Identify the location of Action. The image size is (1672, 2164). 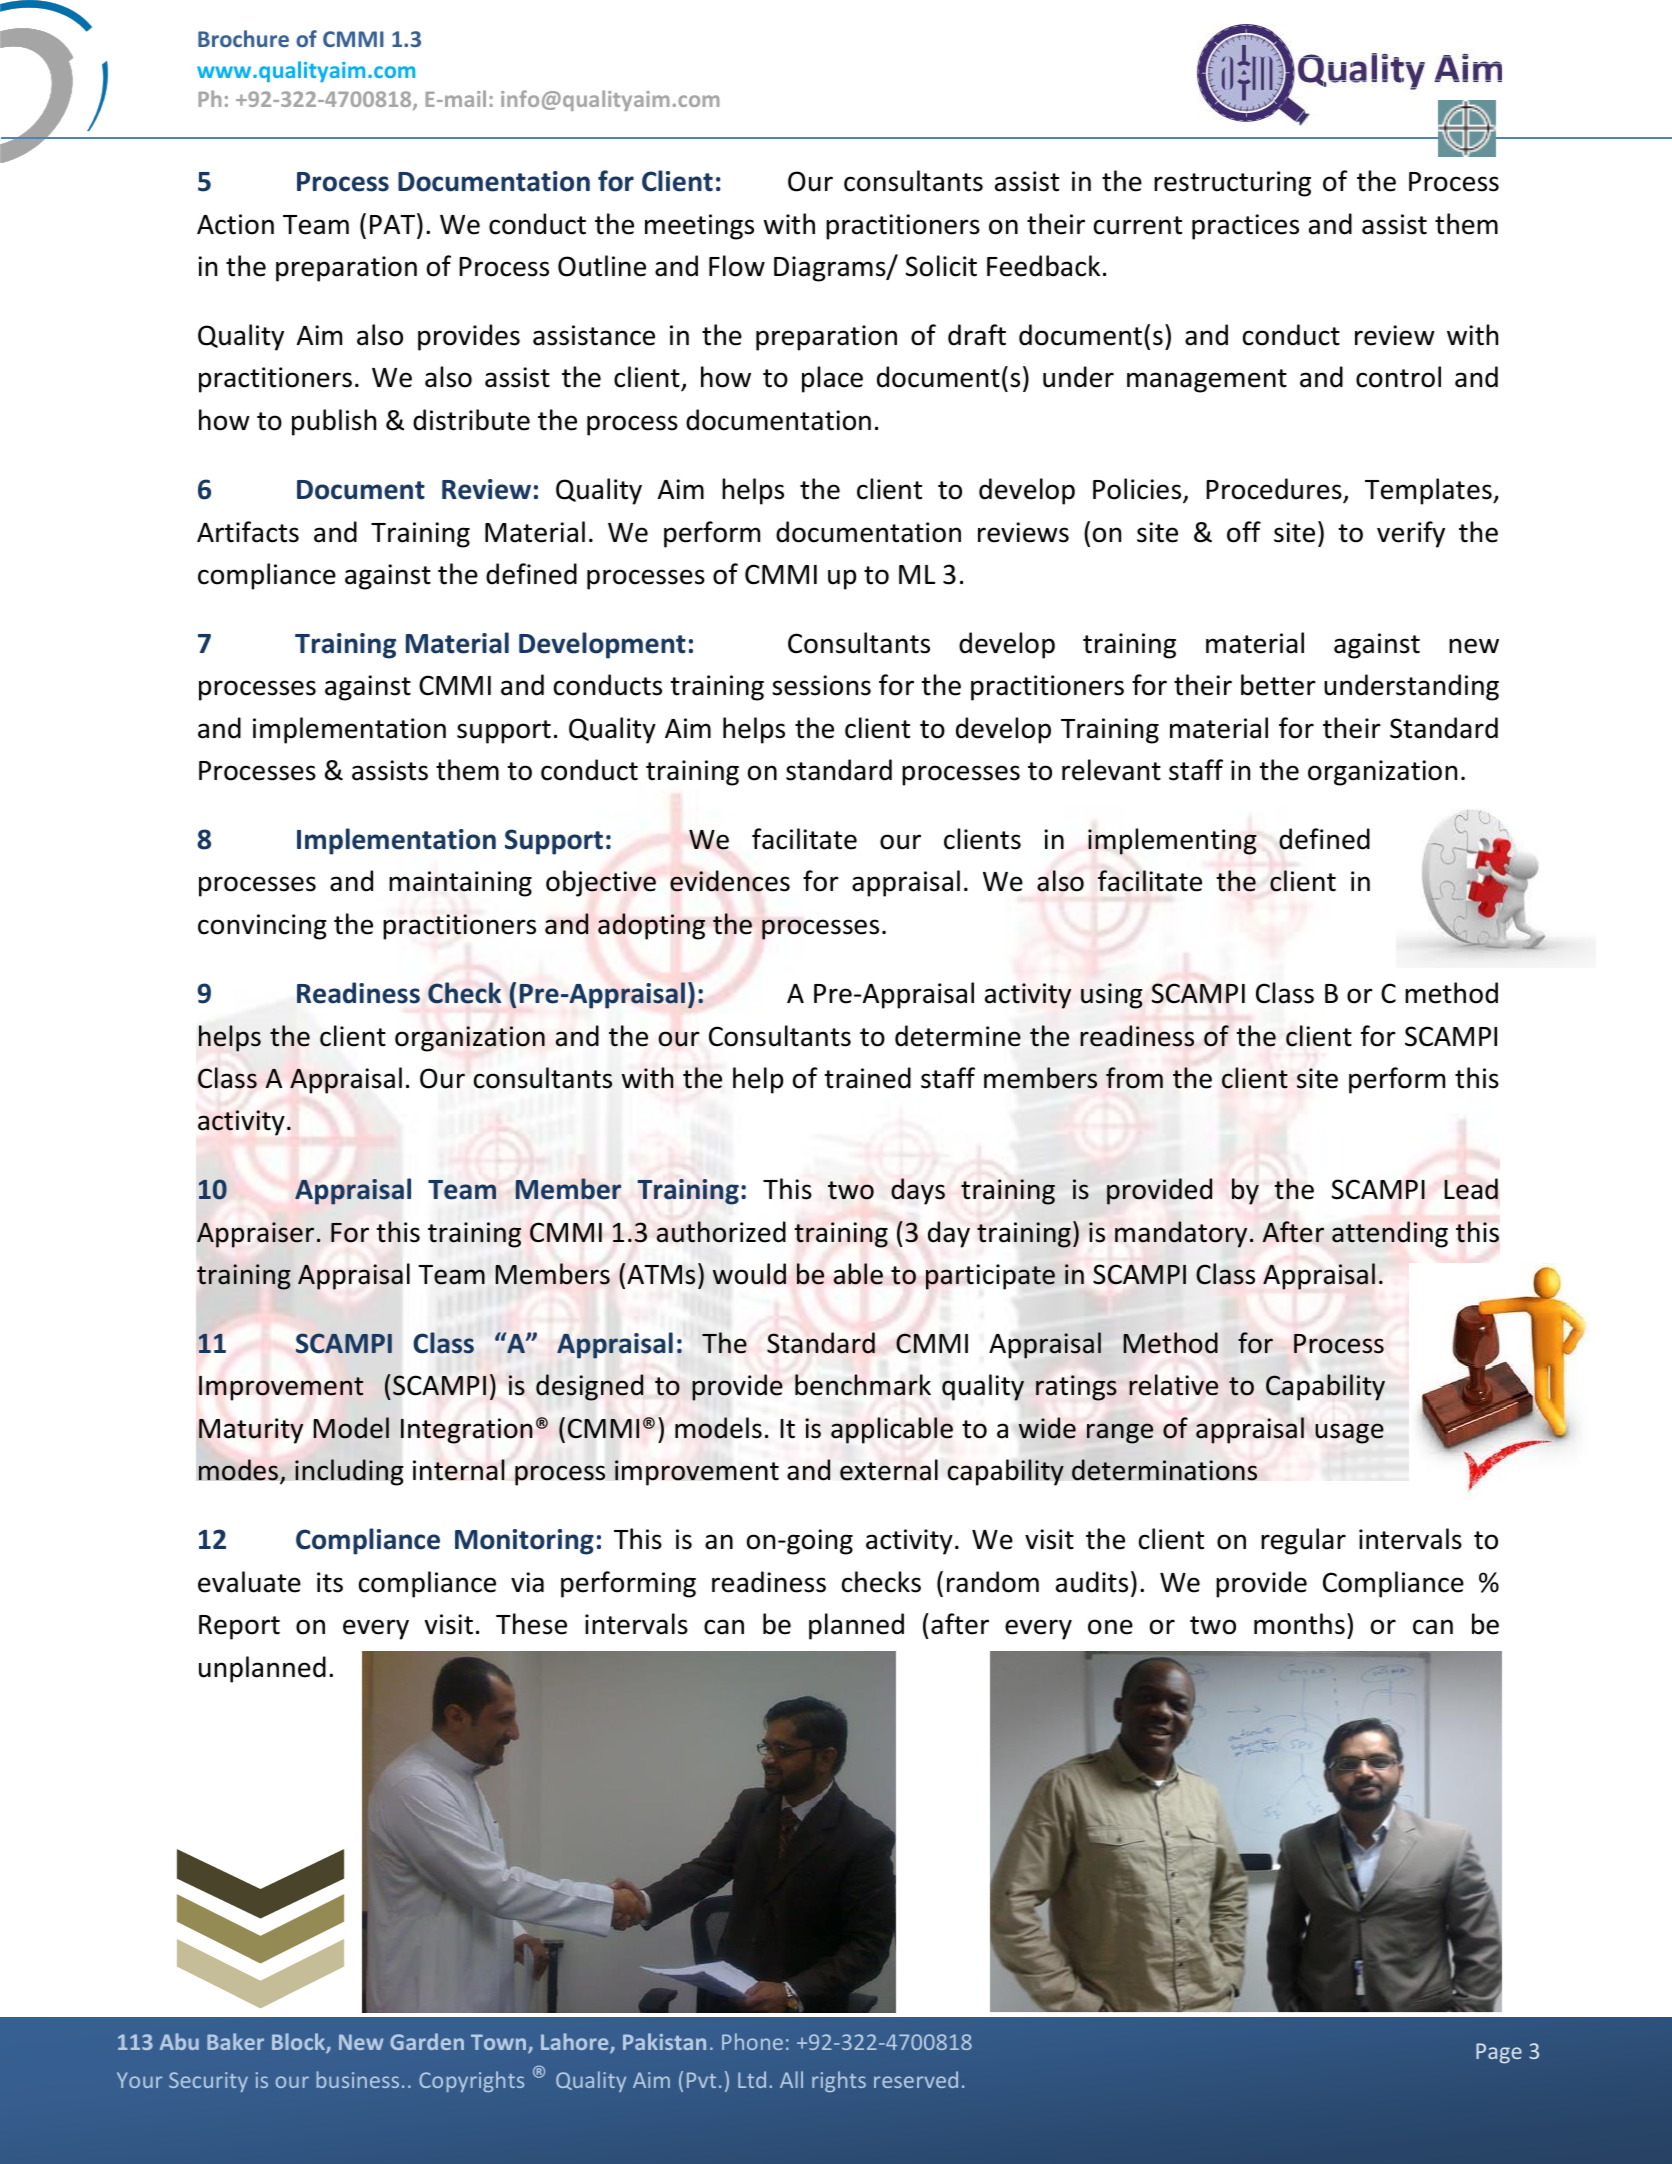
(235, 224).
